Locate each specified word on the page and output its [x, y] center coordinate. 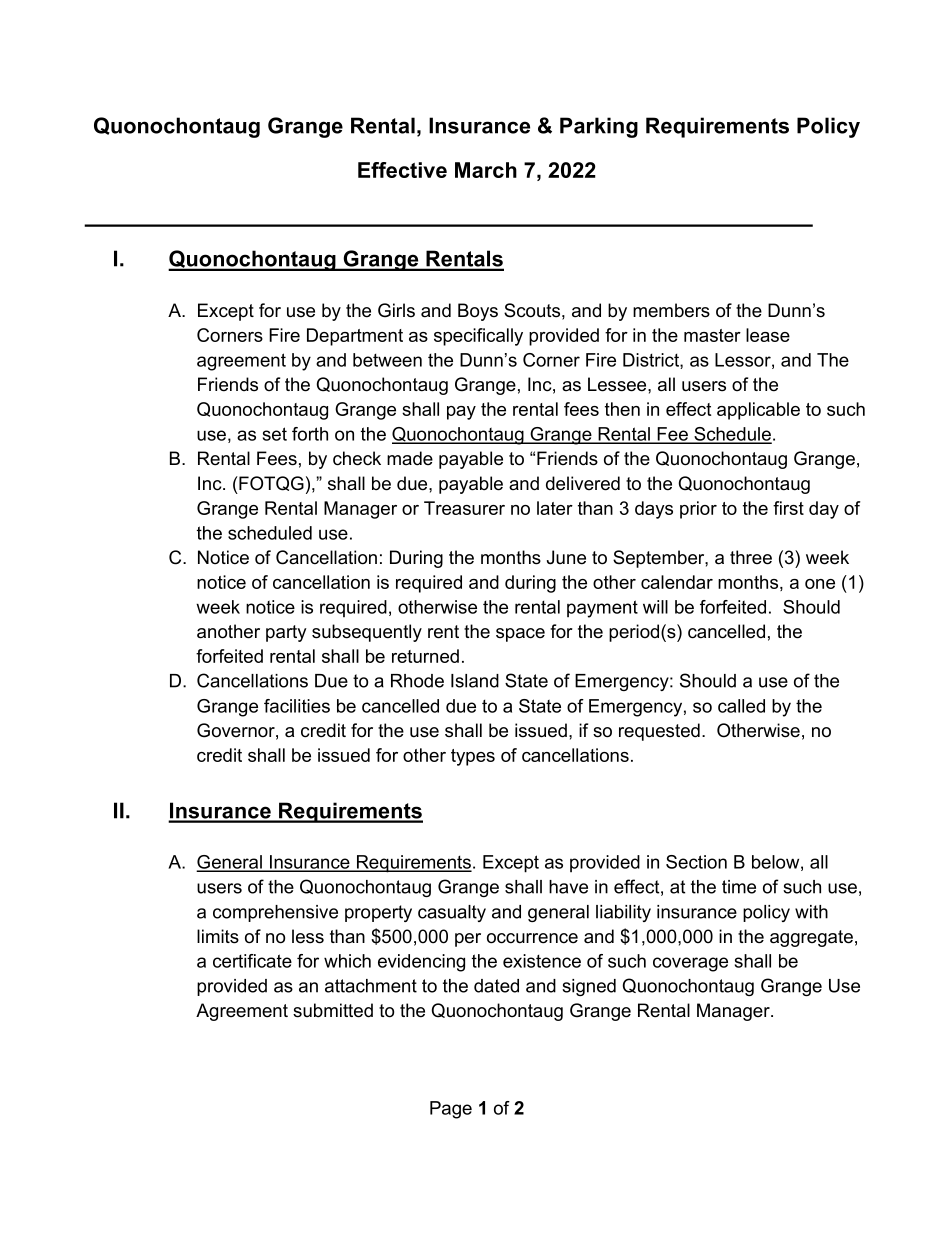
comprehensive [275, 913]
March [486, 170]
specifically [478, 337]
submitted [333, 1010]
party [286, 633]
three [751, 557]
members [671, 310]
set [275, 434]
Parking [599, 127]
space [520, 635]
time [739, 887]
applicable [758, 411]
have [568, 887]
